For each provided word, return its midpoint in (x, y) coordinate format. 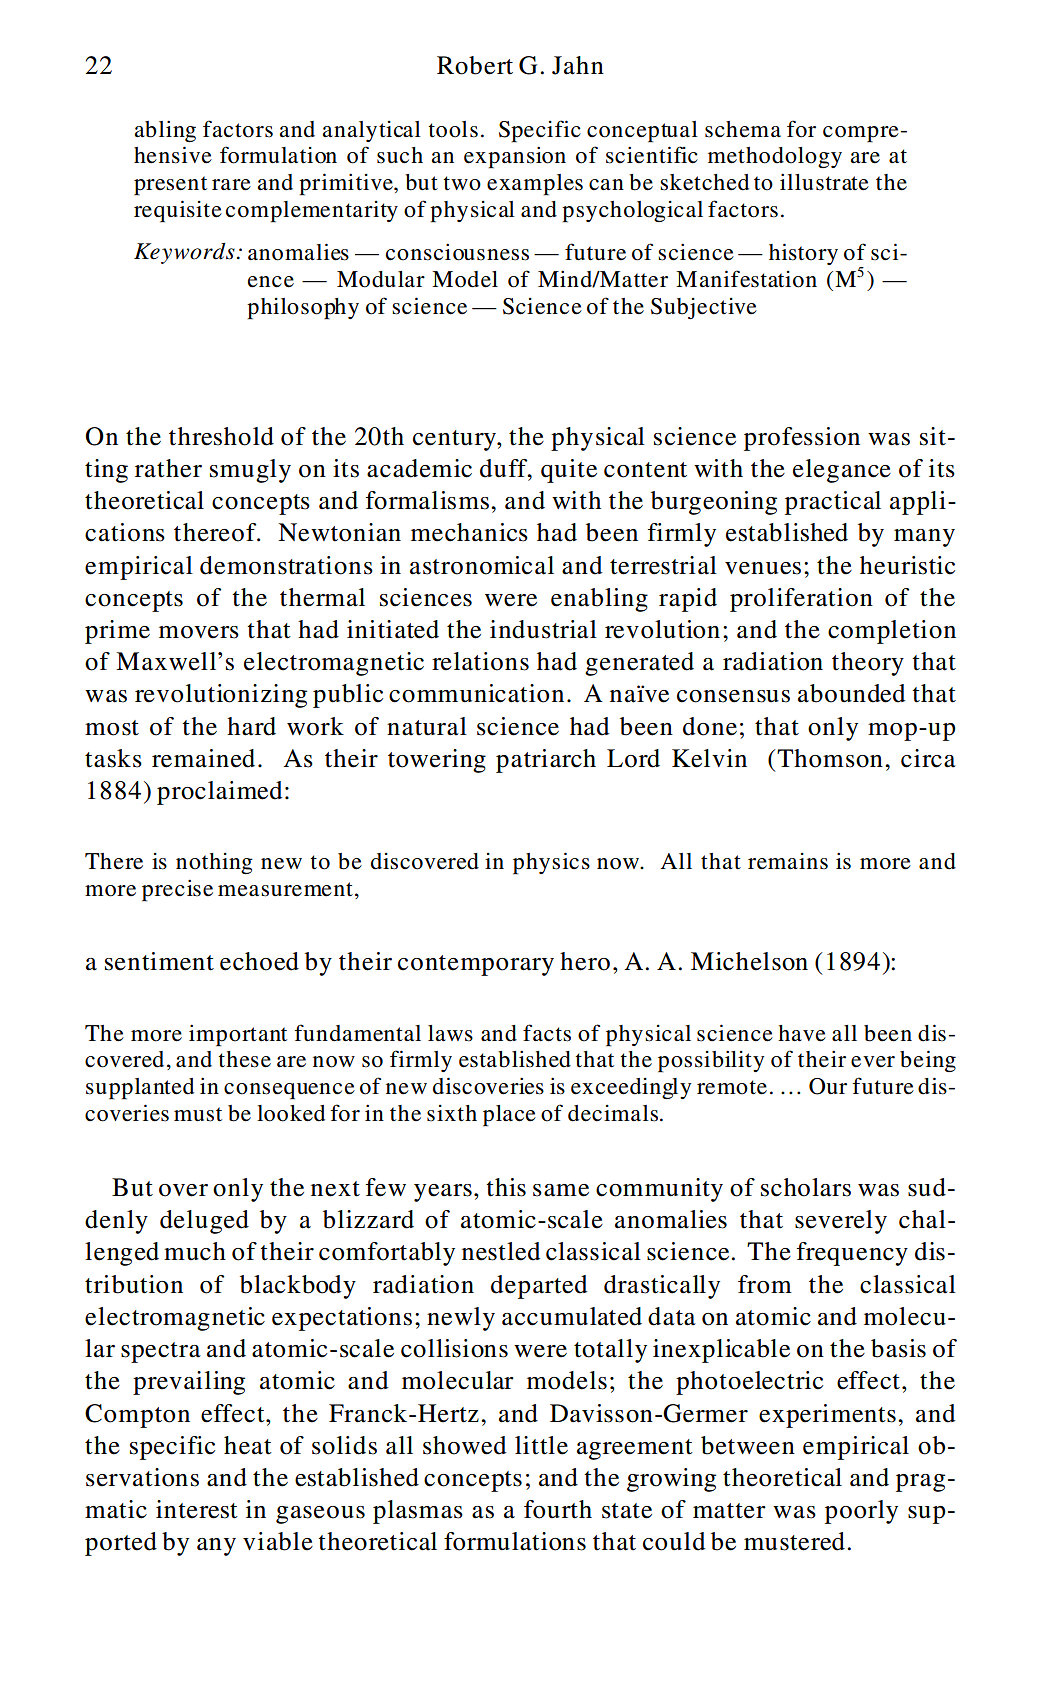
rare (231, 185)
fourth (558, 1509)
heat (248, 1445)
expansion (515, 157)
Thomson (830, 758)
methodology (775, 157)
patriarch (546, 761)
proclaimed (219, 793)
